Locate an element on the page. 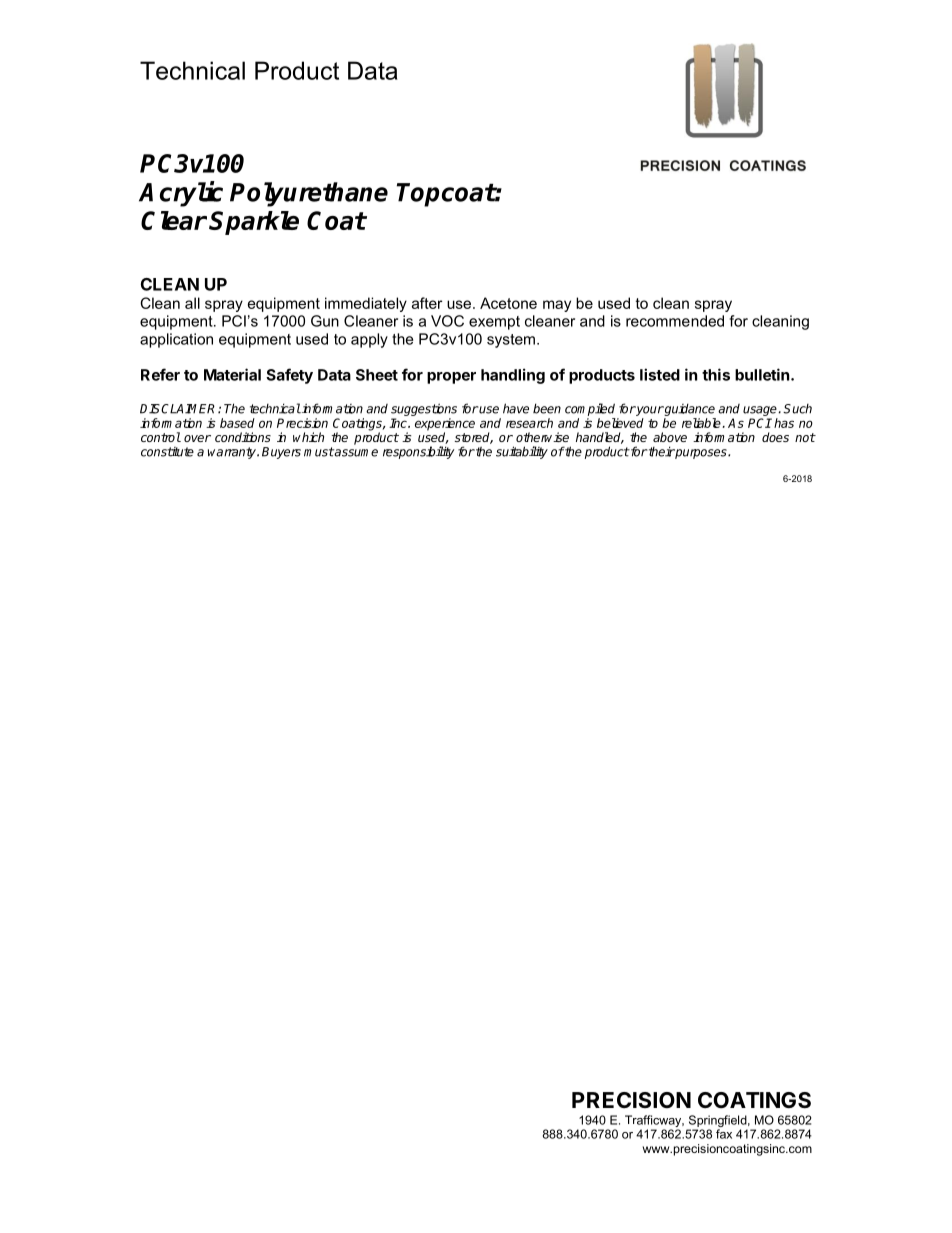 This image has height=1233, width=952. their is located at coordinates (661, 451).
